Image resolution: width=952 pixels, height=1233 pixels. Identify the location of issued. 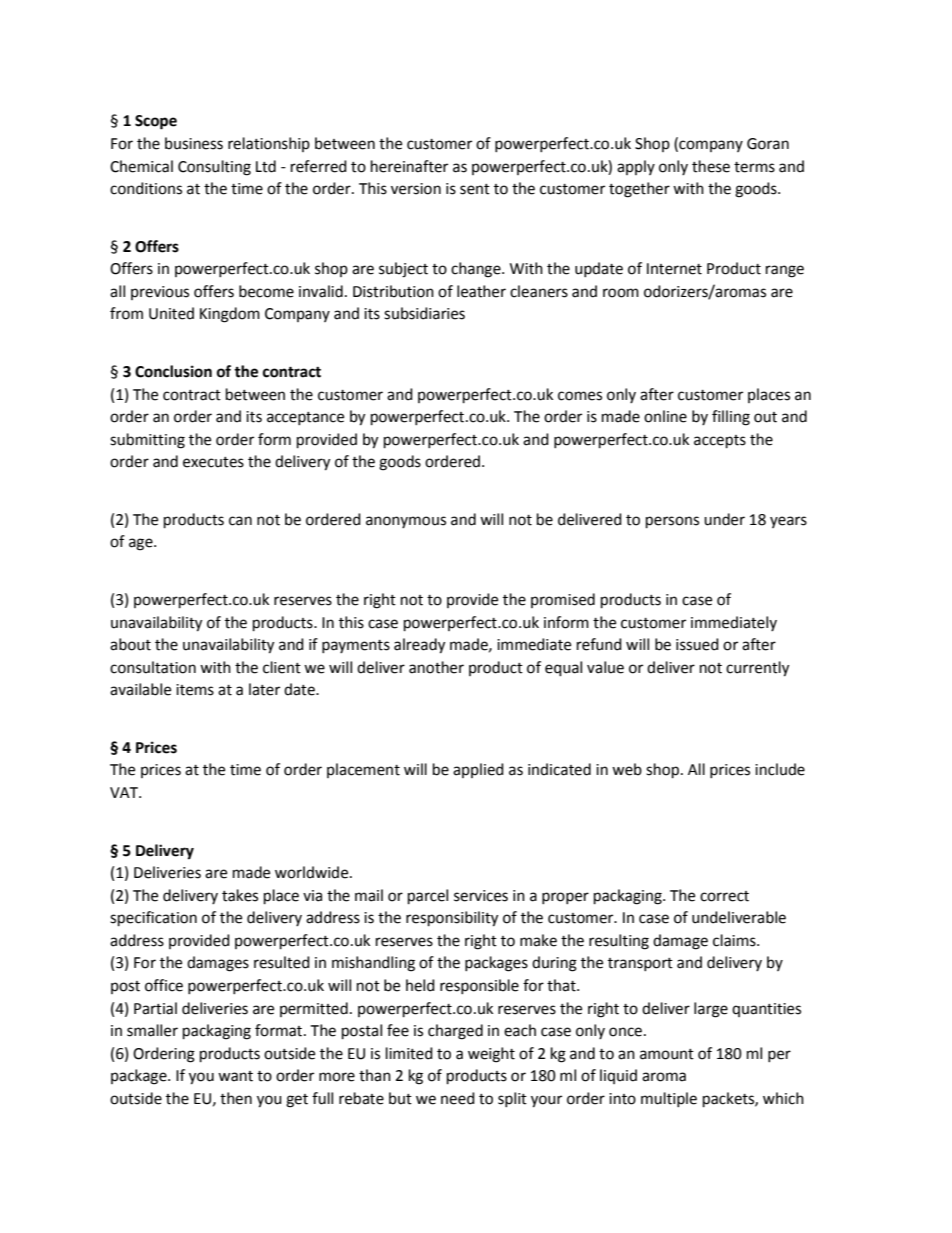
(697, 644).
